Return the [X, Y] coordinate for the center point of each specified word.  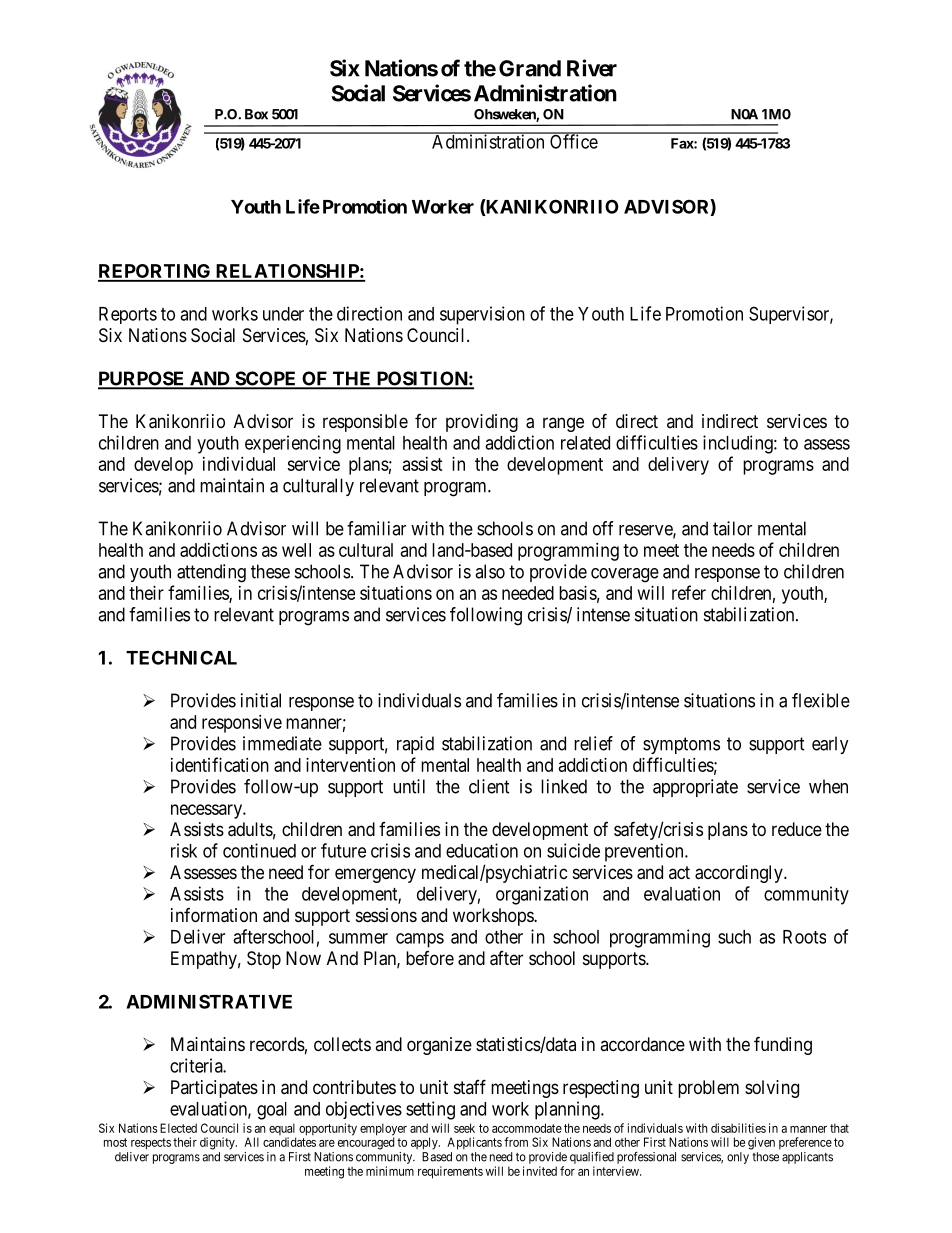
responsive [242, 724]
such [734, 937]
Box [256, 114]
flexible [821, 700]
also [490, 571]
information [214, 915]
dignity [218, 1143]
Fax [683, 143]
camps [420, 940]
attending [211, 573]
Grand [530, 68]
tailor [732, 528]
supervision [482, 315]
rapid [415, 745]
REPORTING [155, 272]
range [563, 424]
